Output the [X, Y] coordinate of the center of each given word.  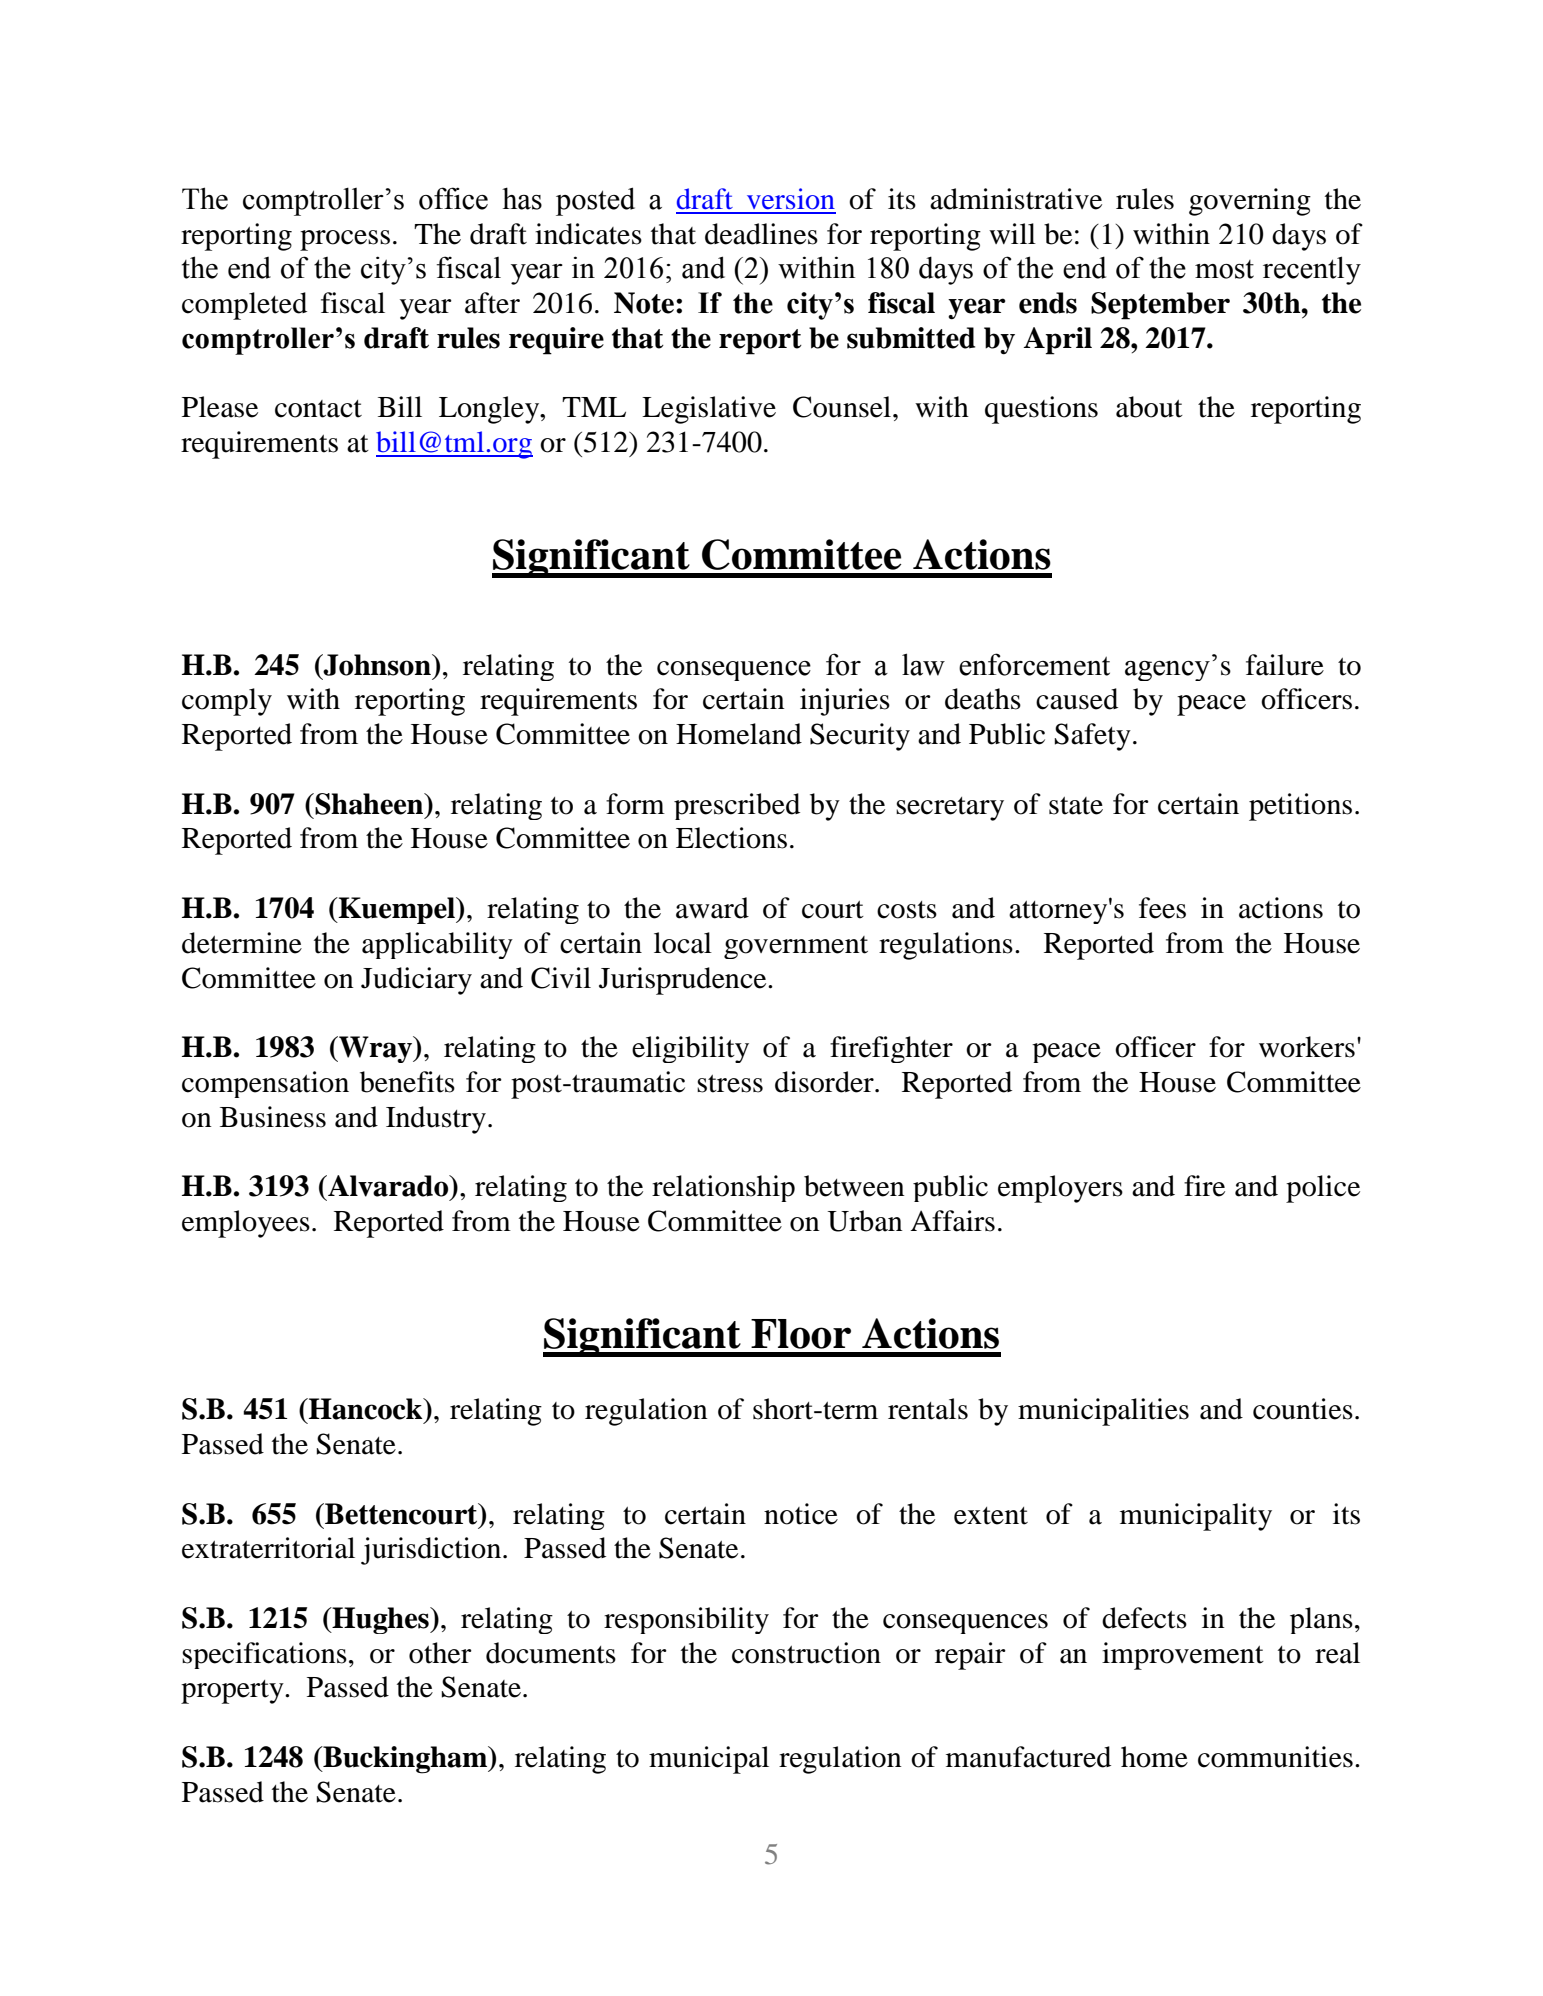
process [345, 240]
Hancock [366, 1409]
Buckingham [405, 1760]
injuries [845, 702]
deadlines [761, 234]
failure [1285, 665]
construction [806, 1653]
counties [1303, 1409]
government [796, 947]
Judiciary [416, 981]
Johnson [377, 665]
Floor [801, 1334]
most [1224, 269]
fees [1162, 908]
